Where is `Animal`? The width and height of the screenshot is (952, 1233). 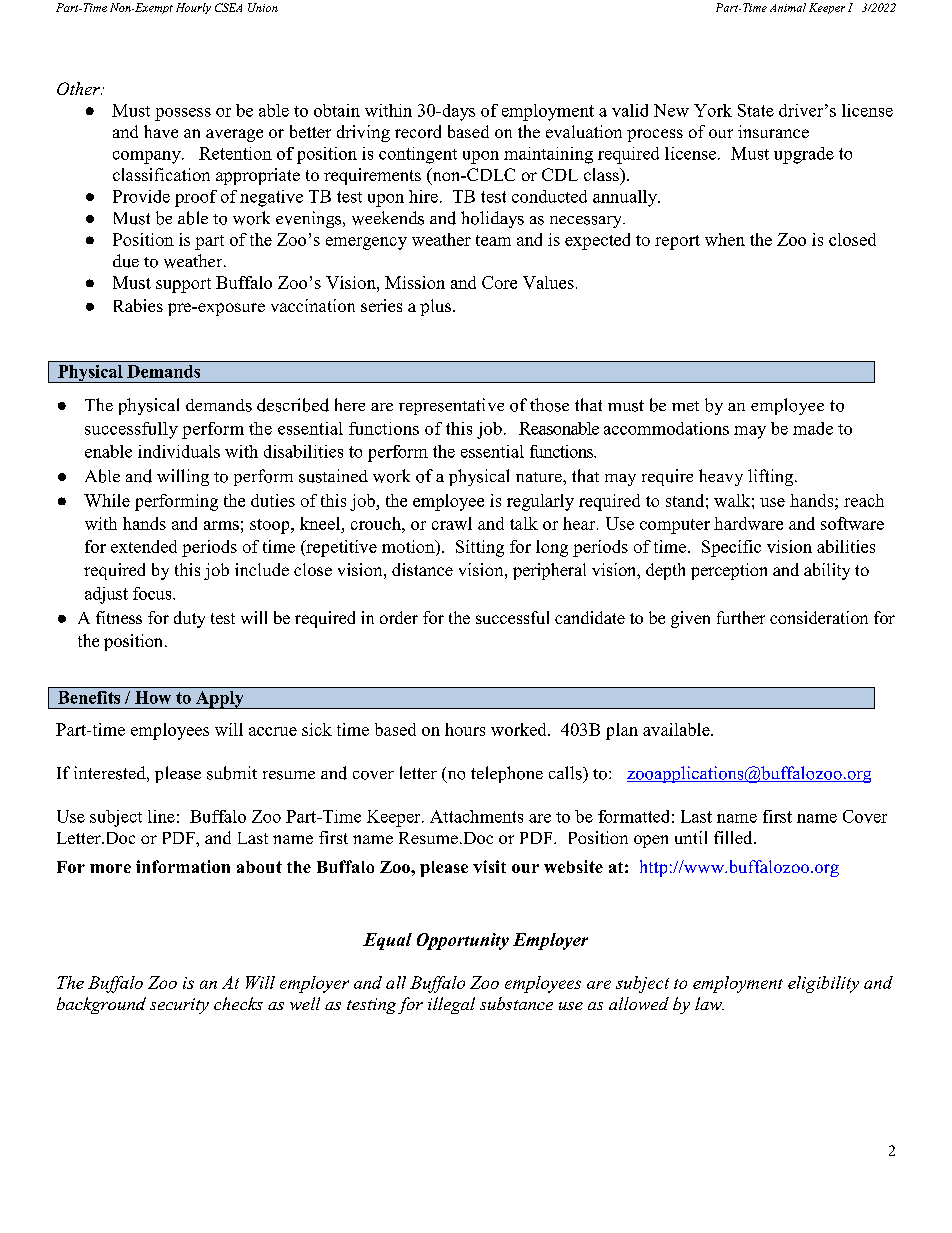
Animal is located at coordinates (788, 7).
